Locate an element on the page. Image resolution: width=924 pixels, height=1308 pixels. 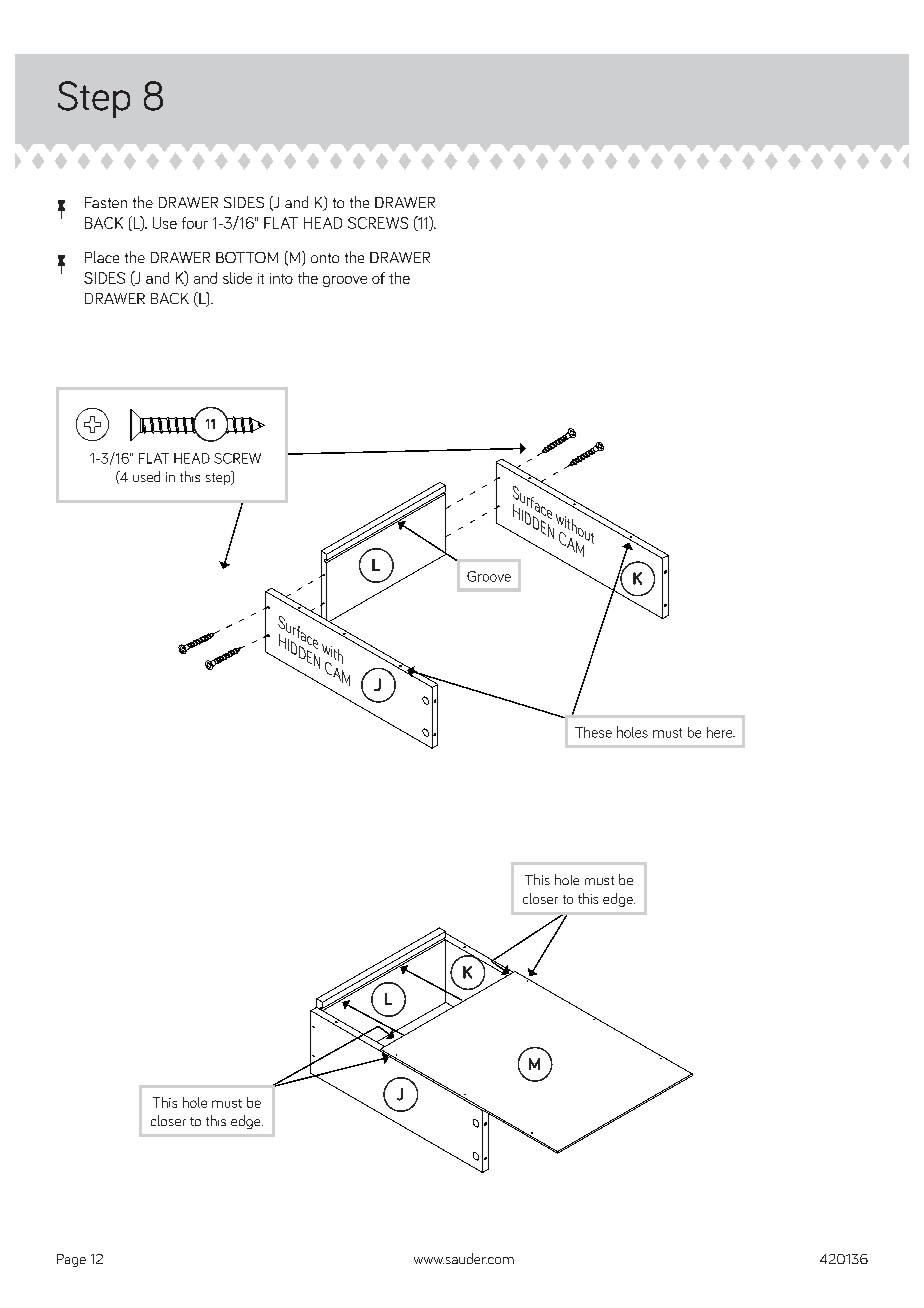
BOTTOM is located at coordinates (247, 257).
